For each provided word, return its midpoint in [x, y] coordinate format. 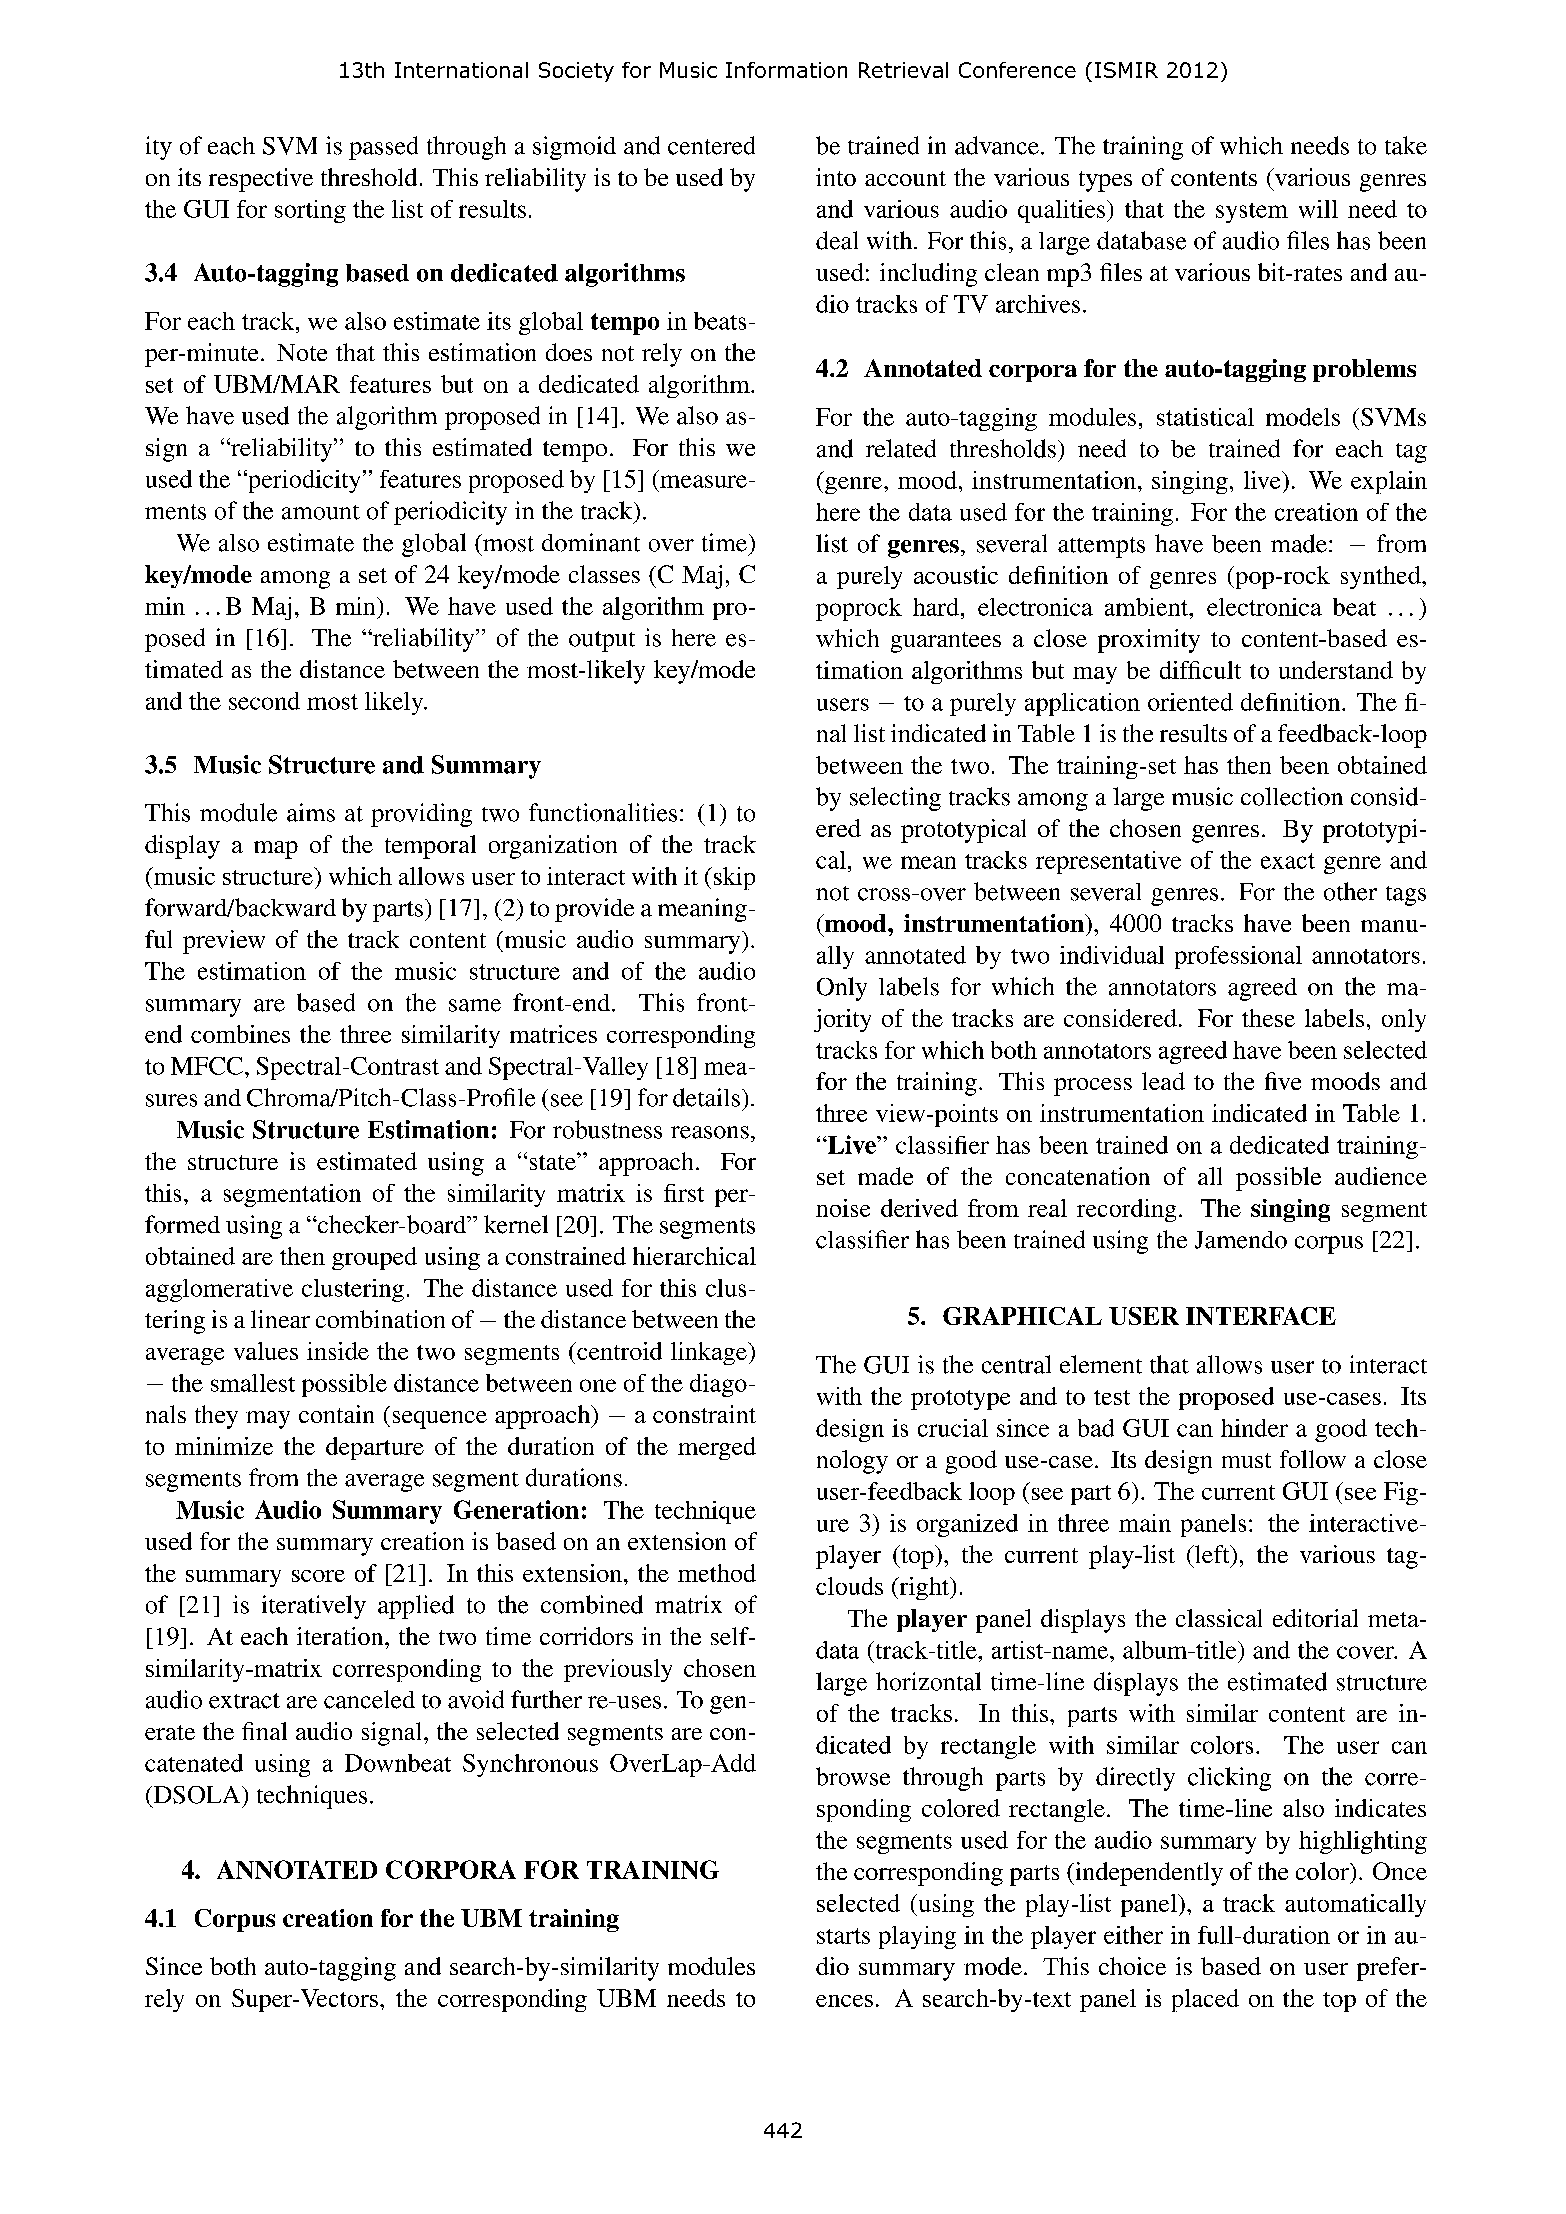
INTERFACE [1261, 1316]
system [1252, 213]
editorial [1315, 1618]
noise [843, 1208]
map [276, 850]
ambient [1148, 607]
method [717, 1573]
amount [321, 512]
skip [733, 878]
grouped [374, 1258]
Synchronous [530, 1765]
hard [936, 607]
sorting [310, 211]
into [836, 177]
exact [1288, 861]
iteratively [314, 1607]
